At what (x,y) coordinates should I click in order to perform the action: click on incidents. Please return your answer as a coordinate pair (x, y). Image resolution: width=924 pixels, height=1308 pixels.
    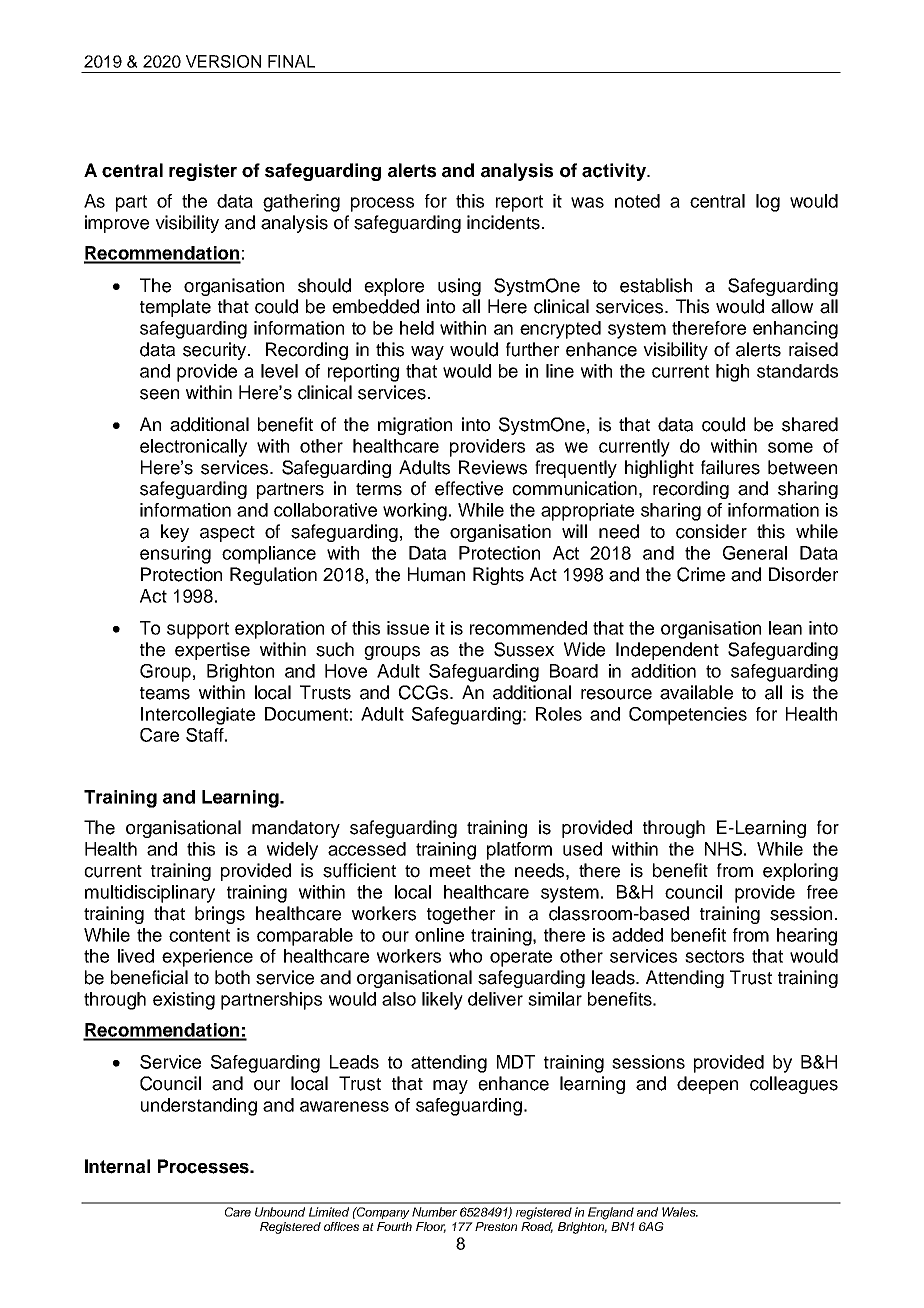
    Looking at the image, I should click on (503, 222).
